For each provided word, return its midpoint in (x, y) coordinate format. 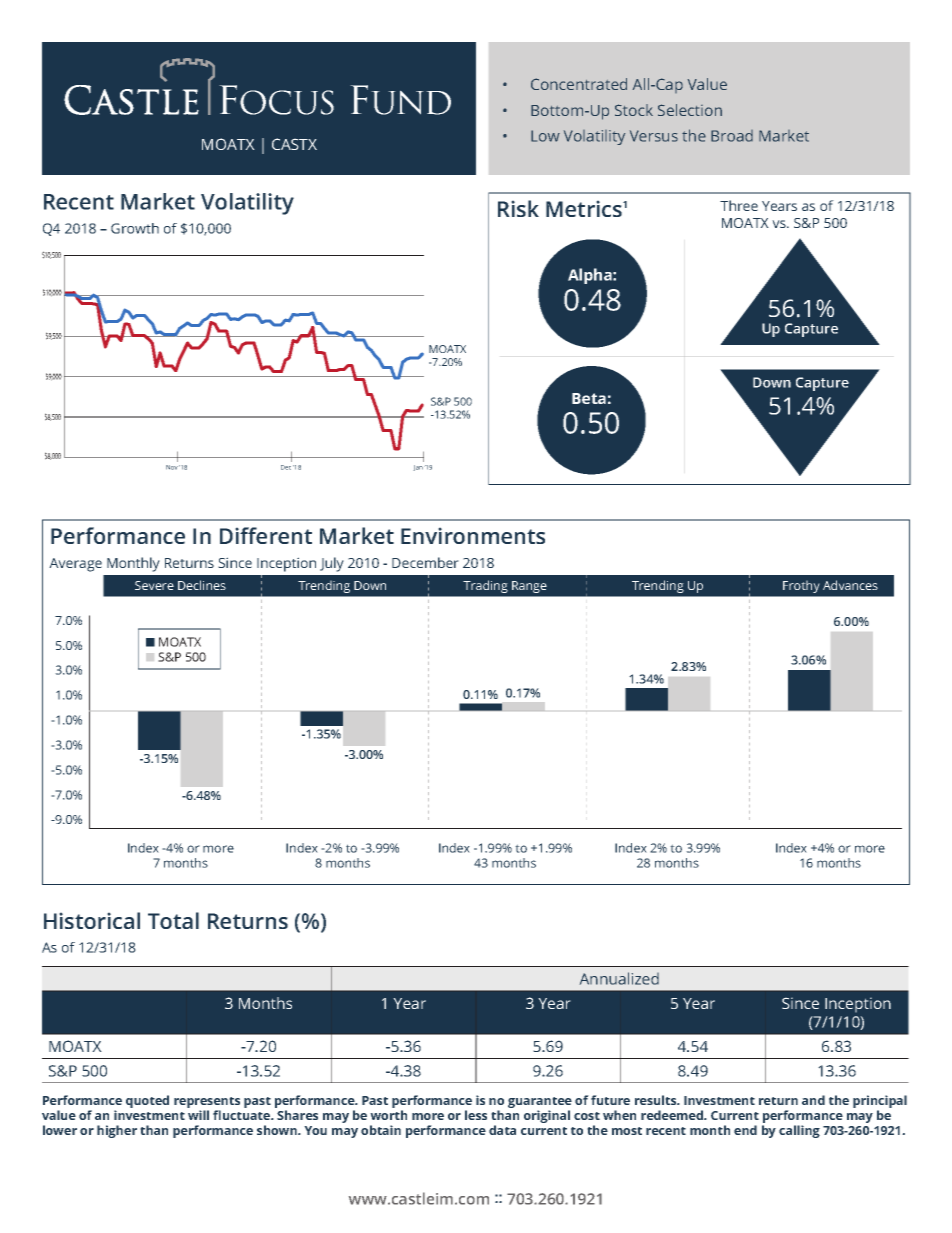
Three (739, 205)
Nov (172, 467)
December (425, 562)
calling (799, 1131)
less (476, 1115)
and (813, 1100)
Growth (135, 228)
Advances (850, 585)
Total (173, 920)
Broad (732, 136)
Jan (418, 468)
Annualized (619, 978)
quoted (147, 1101)
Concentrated (579, 84)
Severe (154, 585)
